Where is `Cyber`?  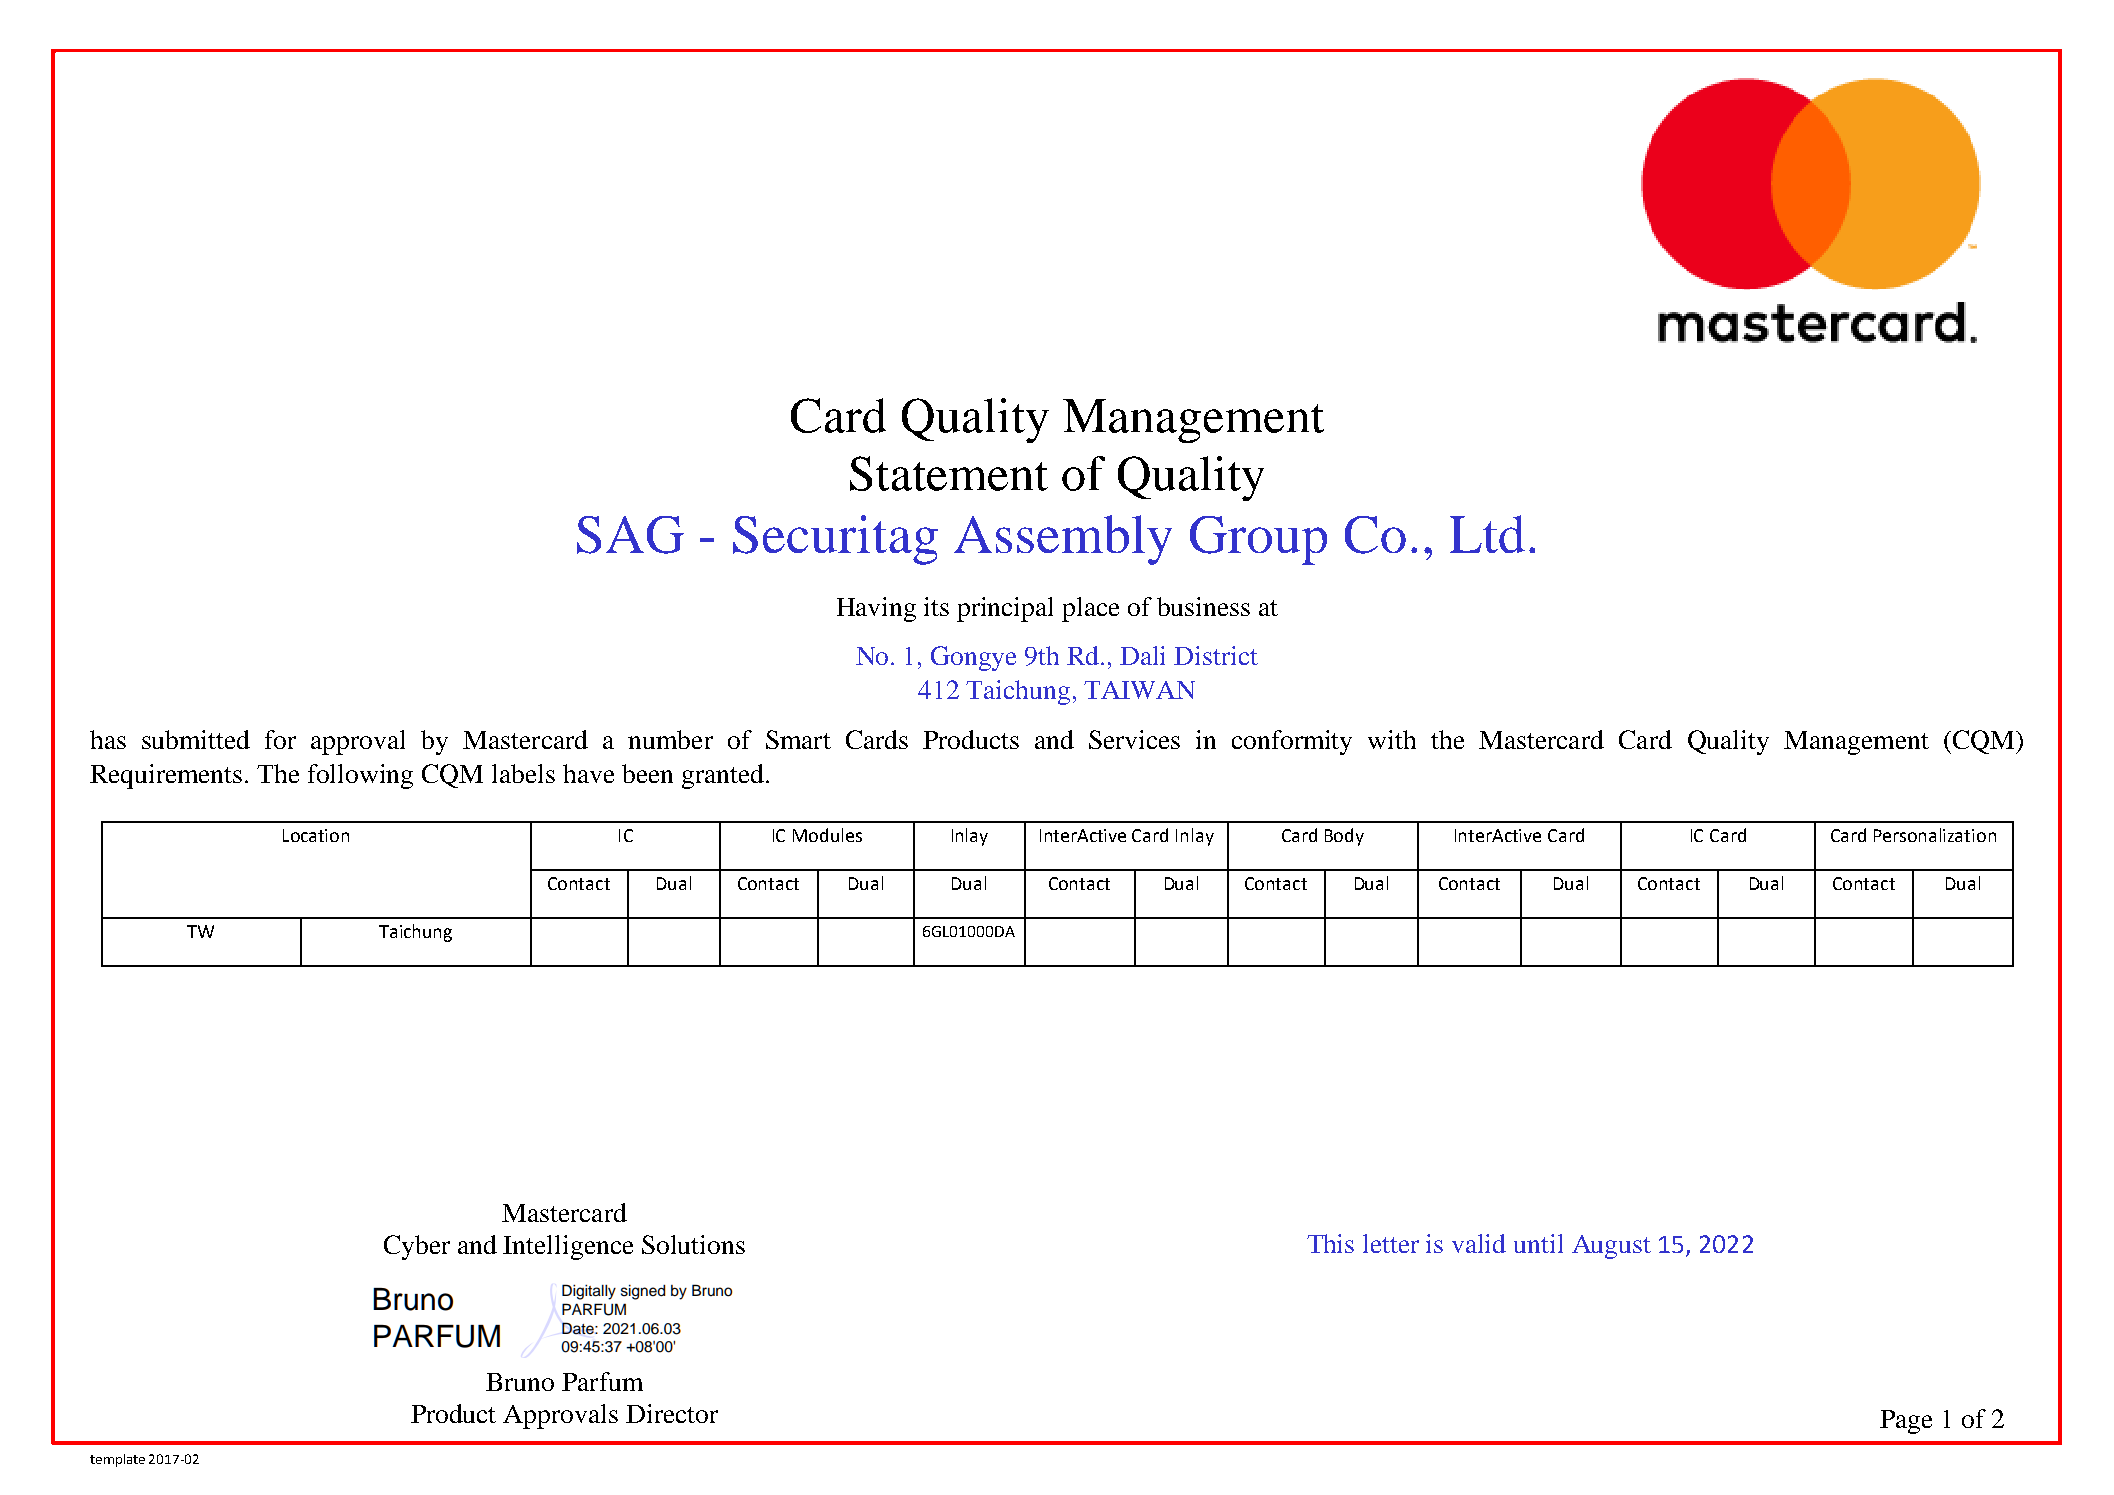 Cyber is located at coordinates (417, 1247).
